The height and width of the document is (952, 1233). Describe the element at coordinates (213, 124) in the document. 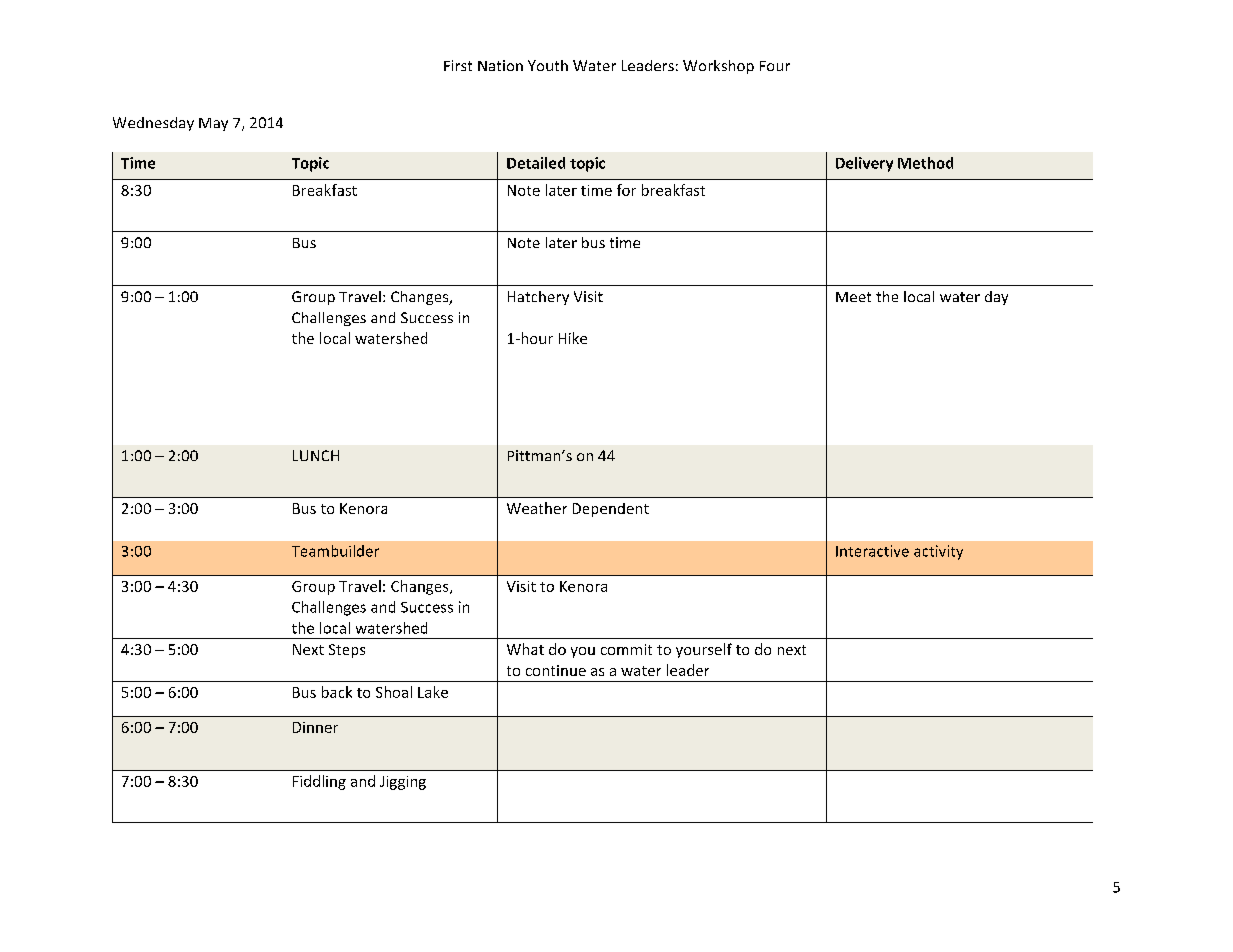

I see `May` at that location.
